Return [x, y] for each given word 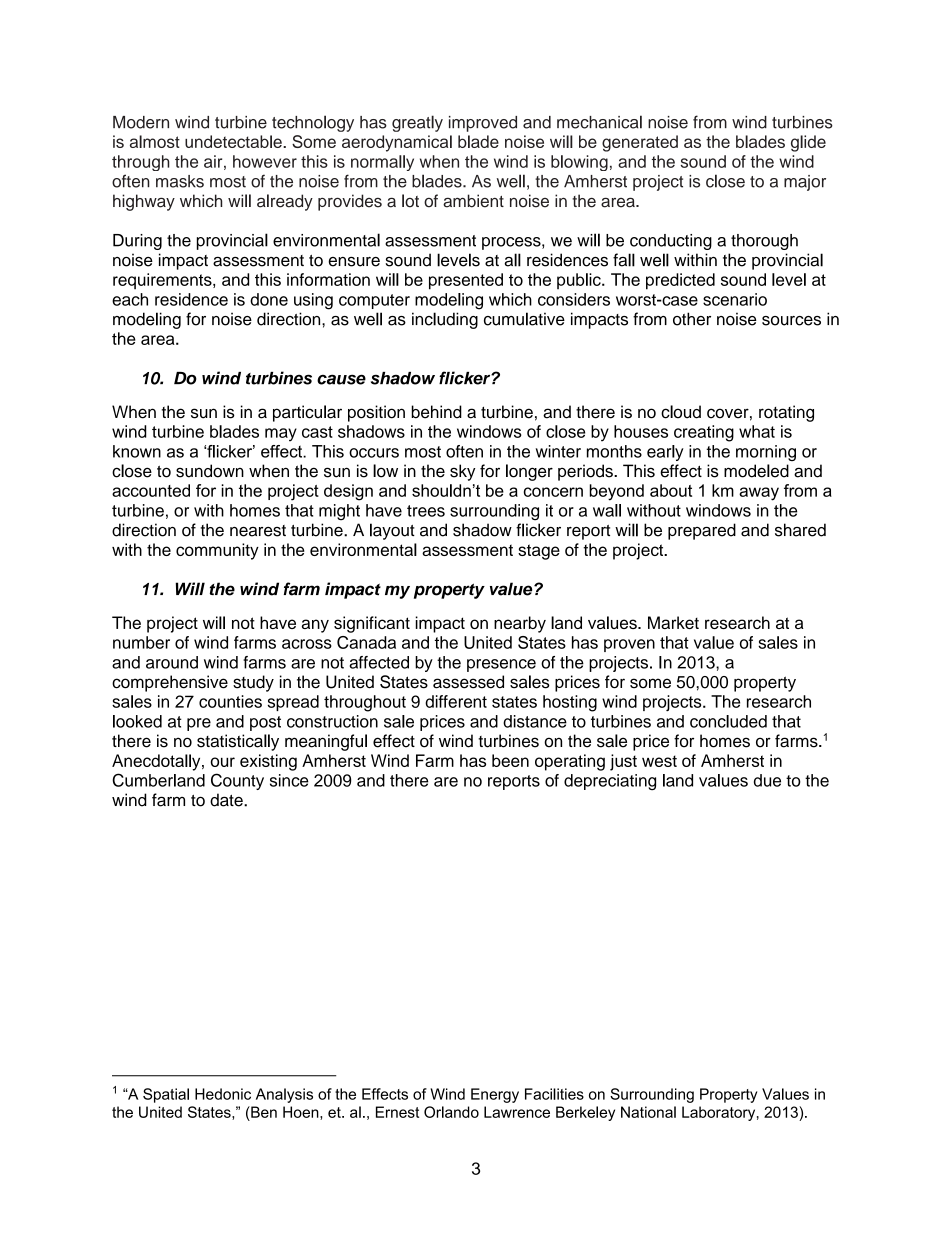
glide [808, 143]
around [172, 662]
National [648, 1112]
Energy [495, 1095]
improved [483, 124]
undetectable [234, 141]
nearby [520, 624]
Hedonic [223, 1094]
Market [673, 622]
